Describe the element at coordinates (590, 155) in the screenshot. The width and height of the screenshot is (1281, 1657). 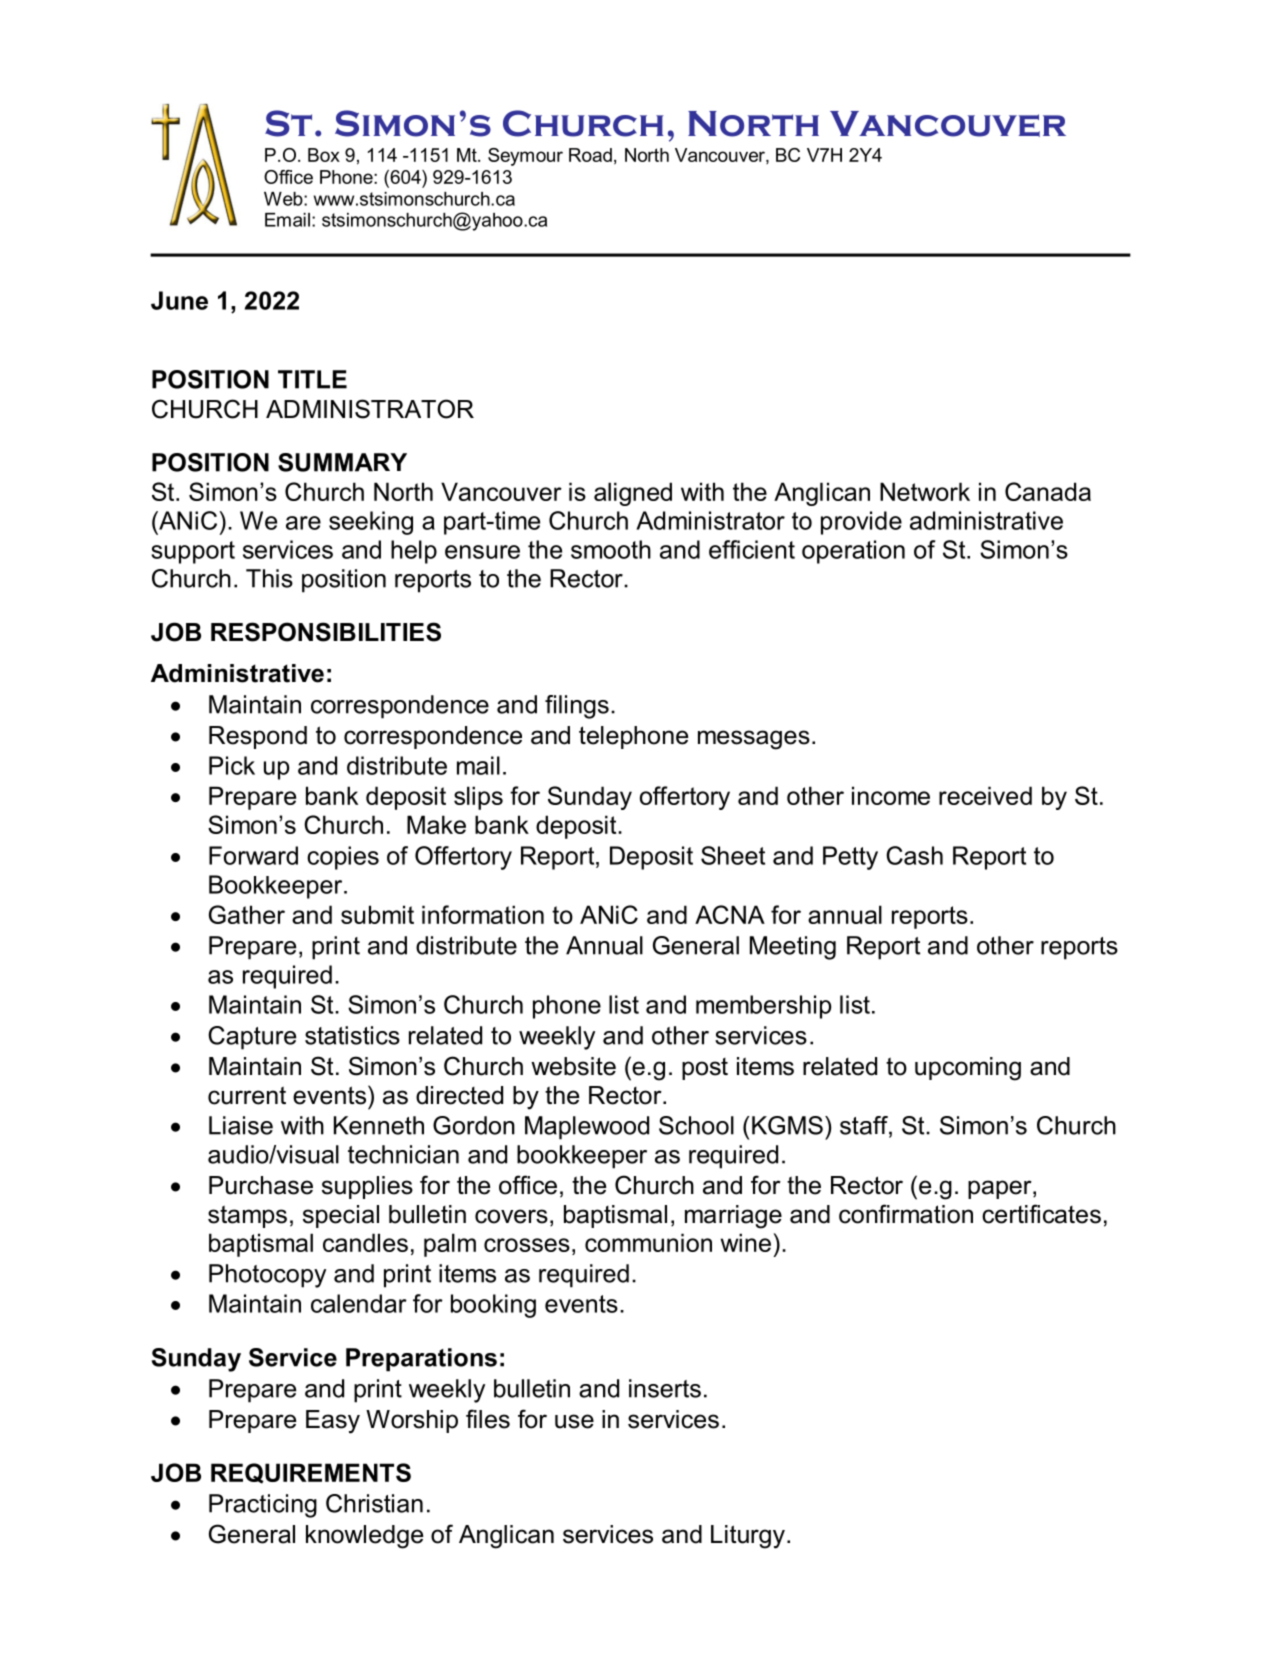
I see `Road` at that location.
